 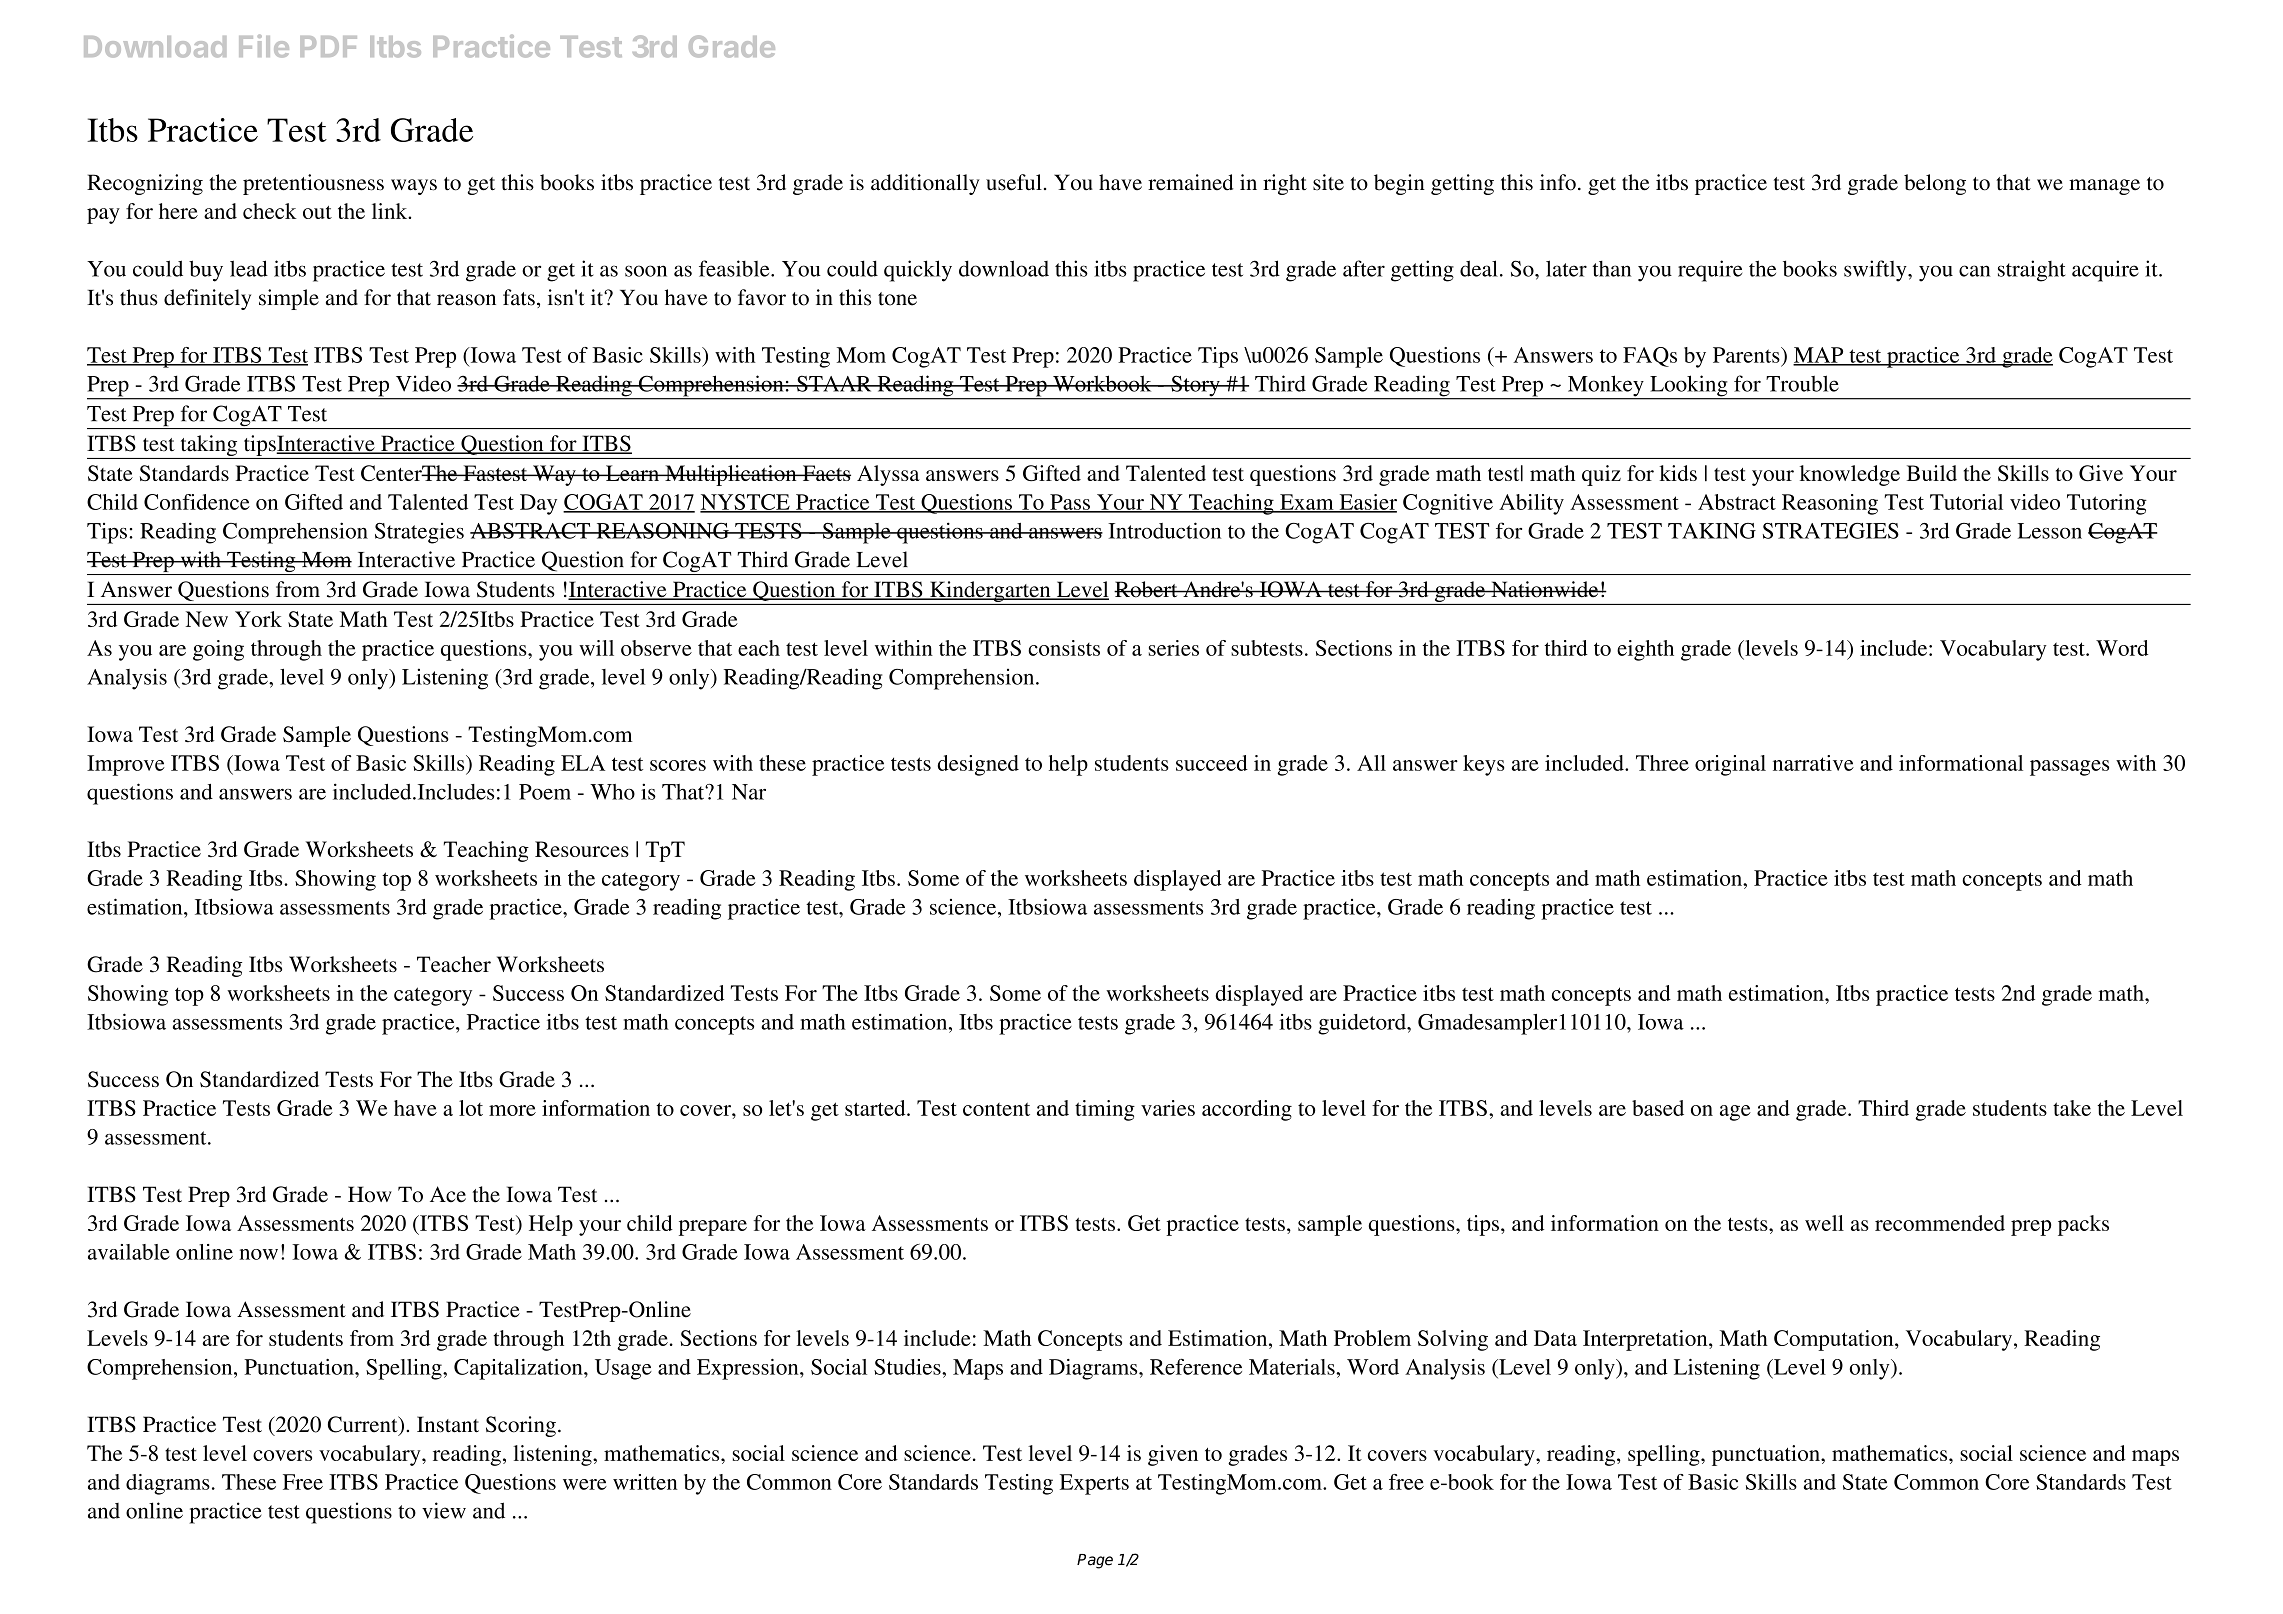 I want to click on take, so click(x=2072, y=1108).
